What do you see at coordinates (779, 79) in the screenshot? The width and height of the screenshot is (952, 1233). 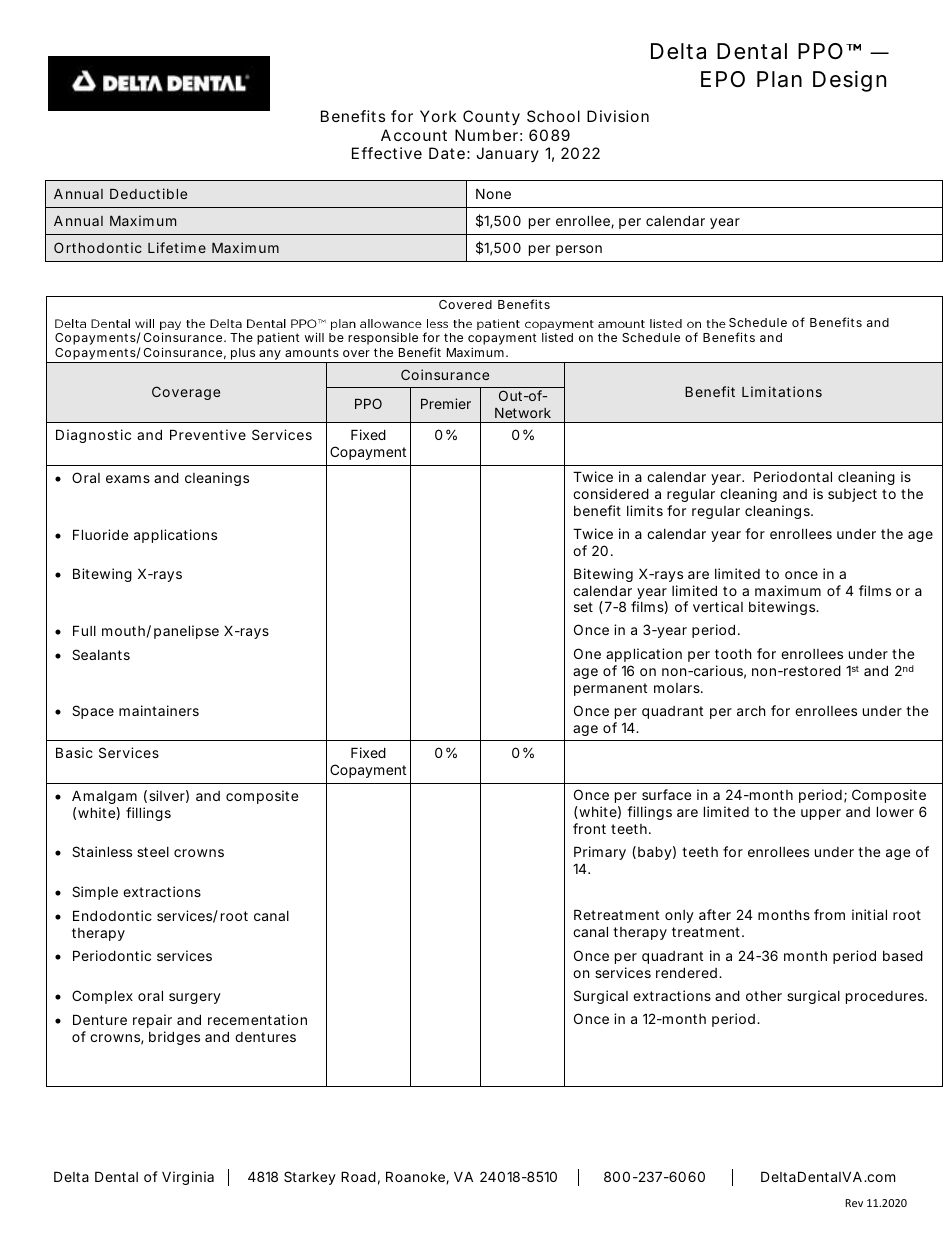 I see `Plan` at bounding box center [779, 79].
